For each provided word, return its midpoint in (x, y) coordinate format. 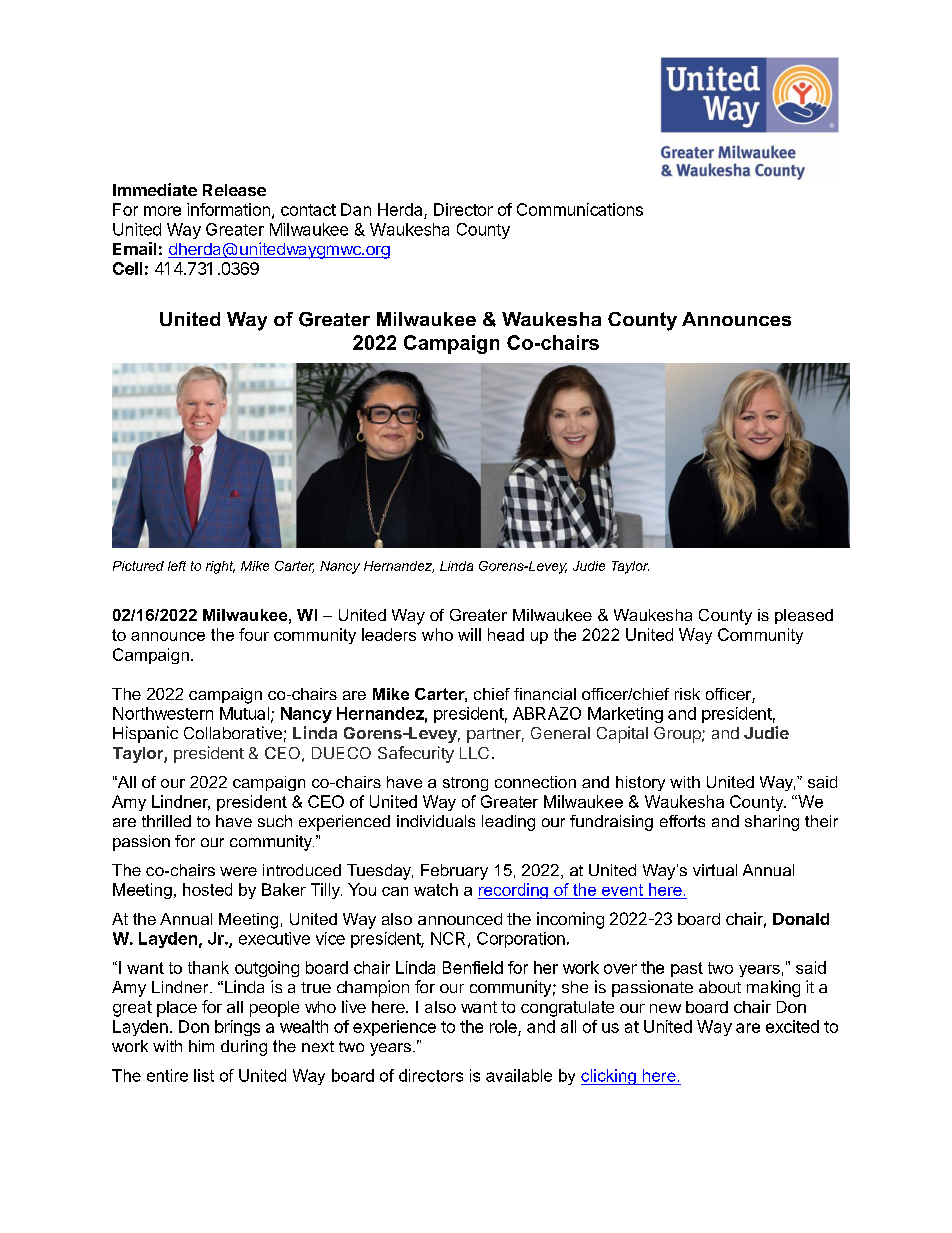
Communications (580, 209)
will (469, 634)
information (228, 209)
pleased (804, 616)
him (201, 1046)
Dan (356, 209)
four (254, 634)
